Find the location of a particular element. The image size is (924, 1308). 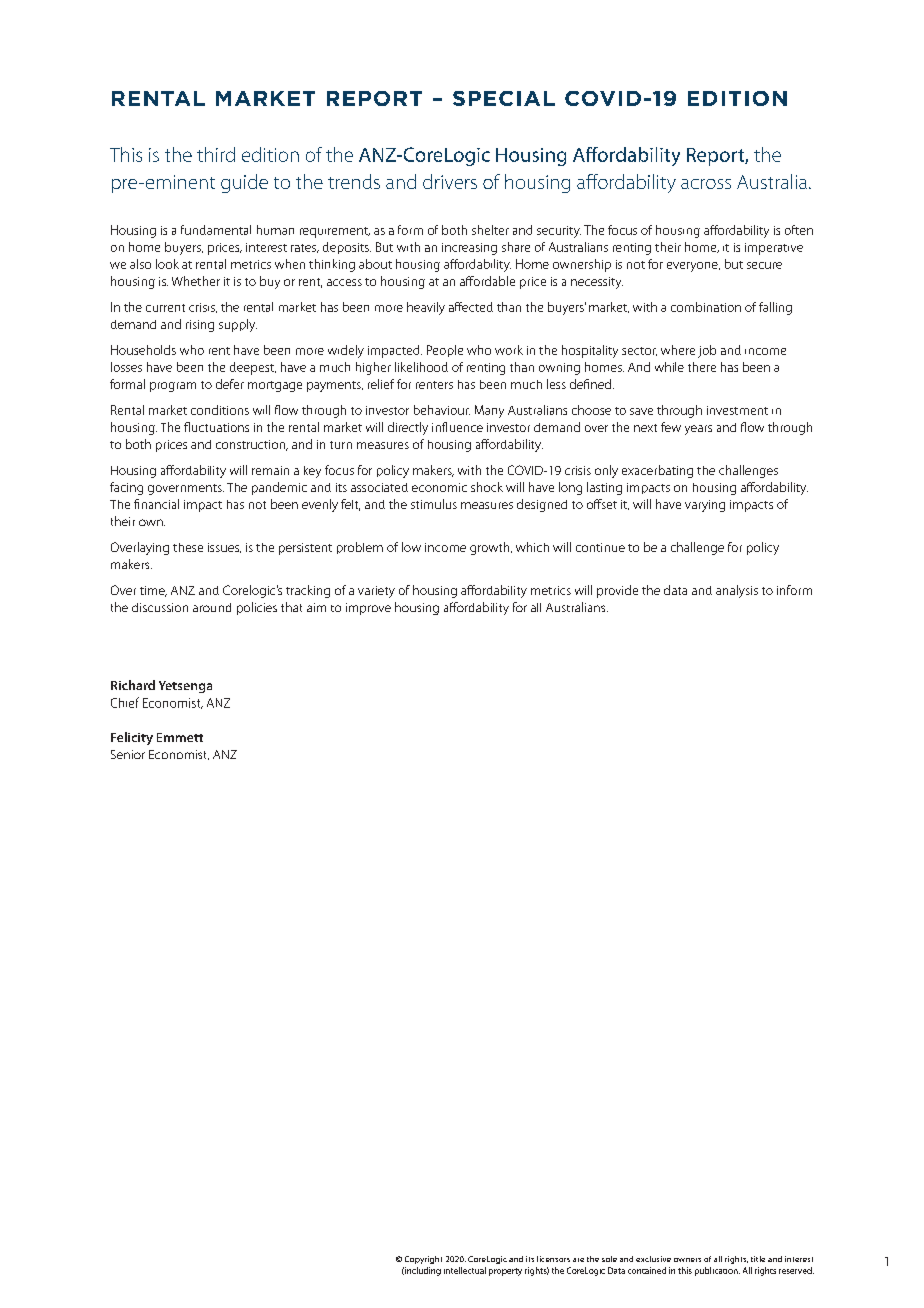

Copyright is located at coordinates (423, 1260).
